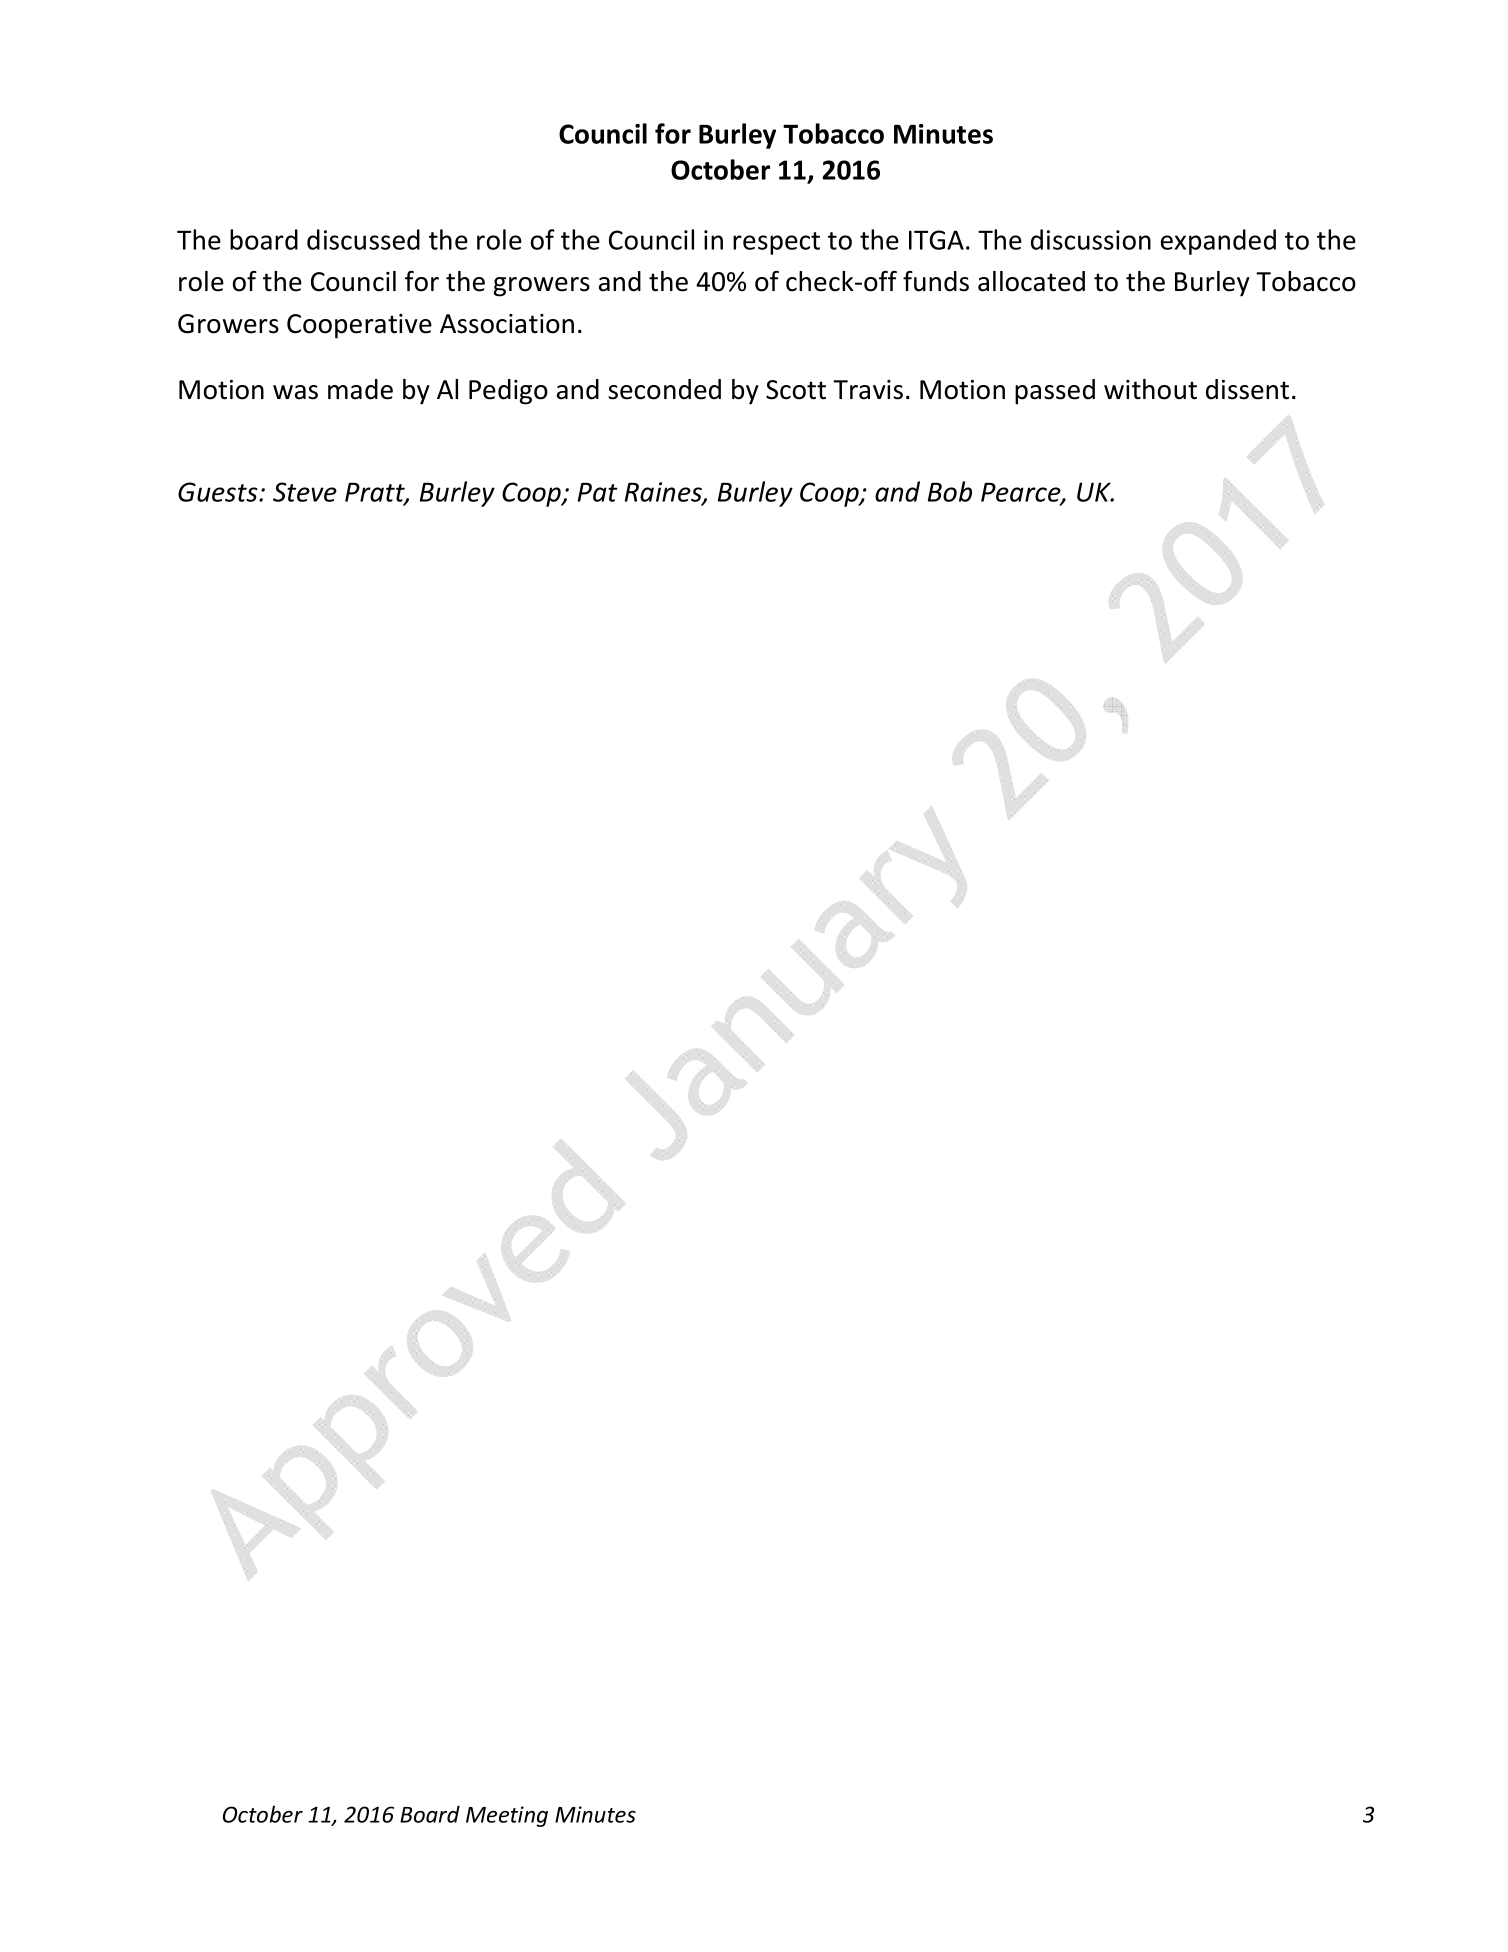 The width and height of the screenshot is (1508, 1952). Describe the element at coordinates (295, 392) in the screenshot. I see `was` at that location.
